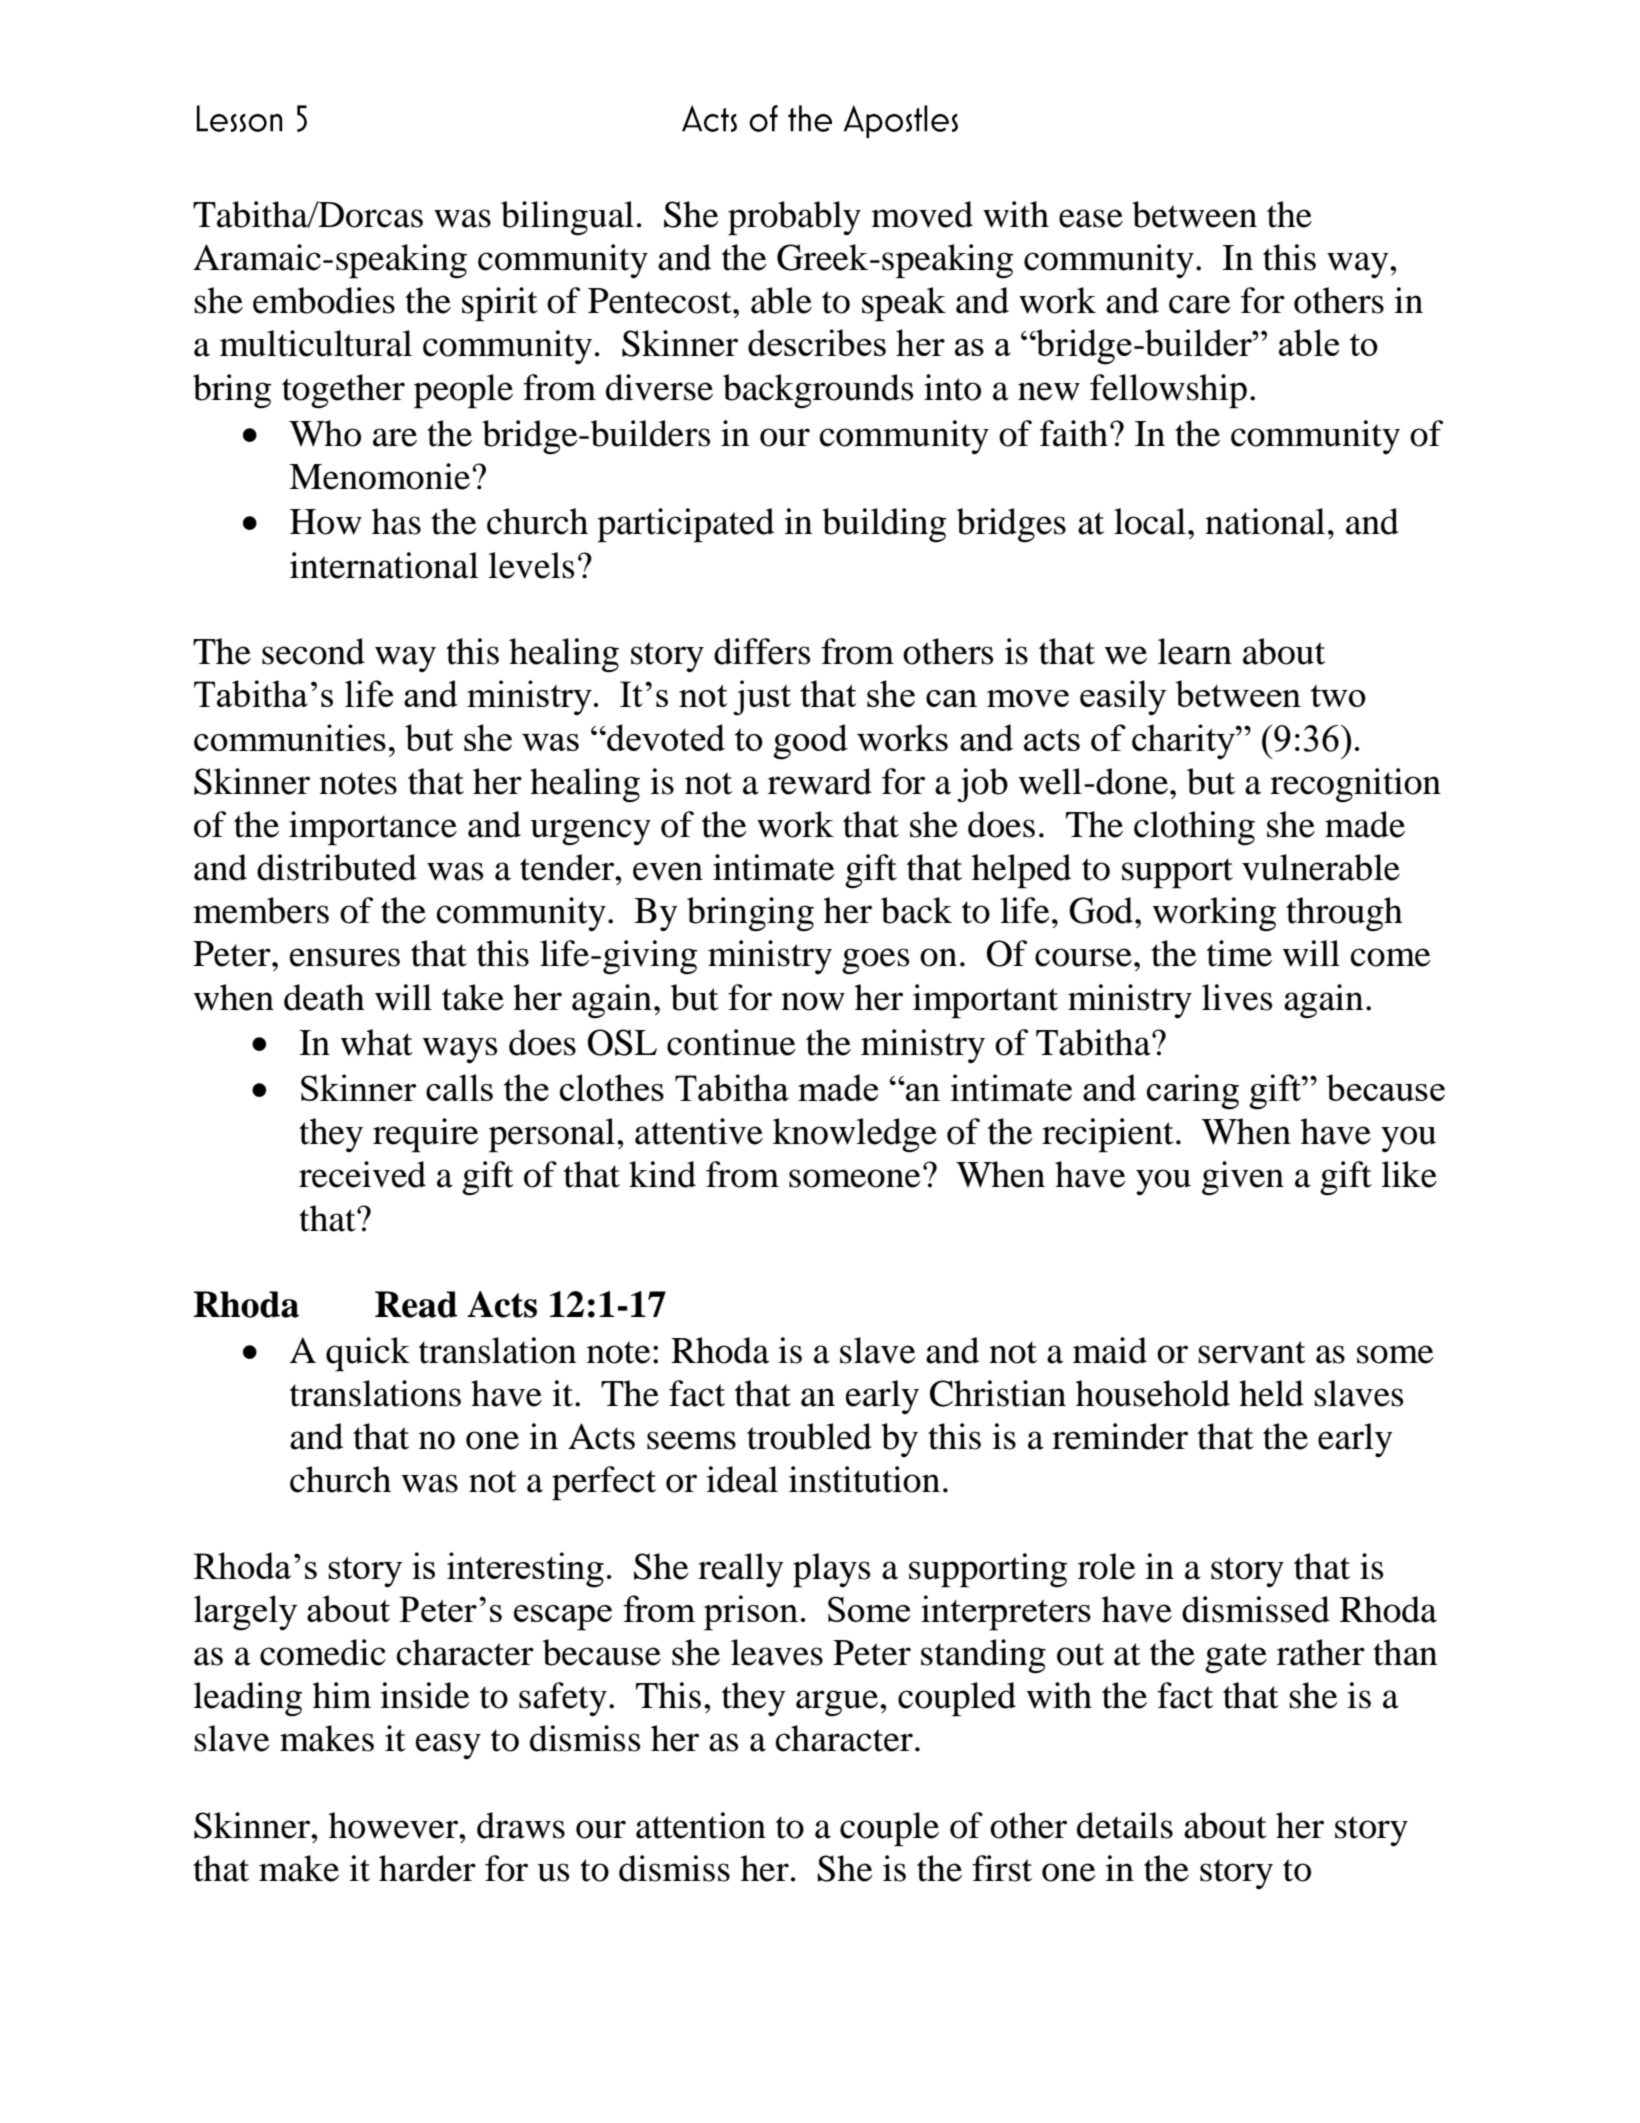 This screenshot has width=1640, height=2123. I want to click on differs, so click(762, 651).
